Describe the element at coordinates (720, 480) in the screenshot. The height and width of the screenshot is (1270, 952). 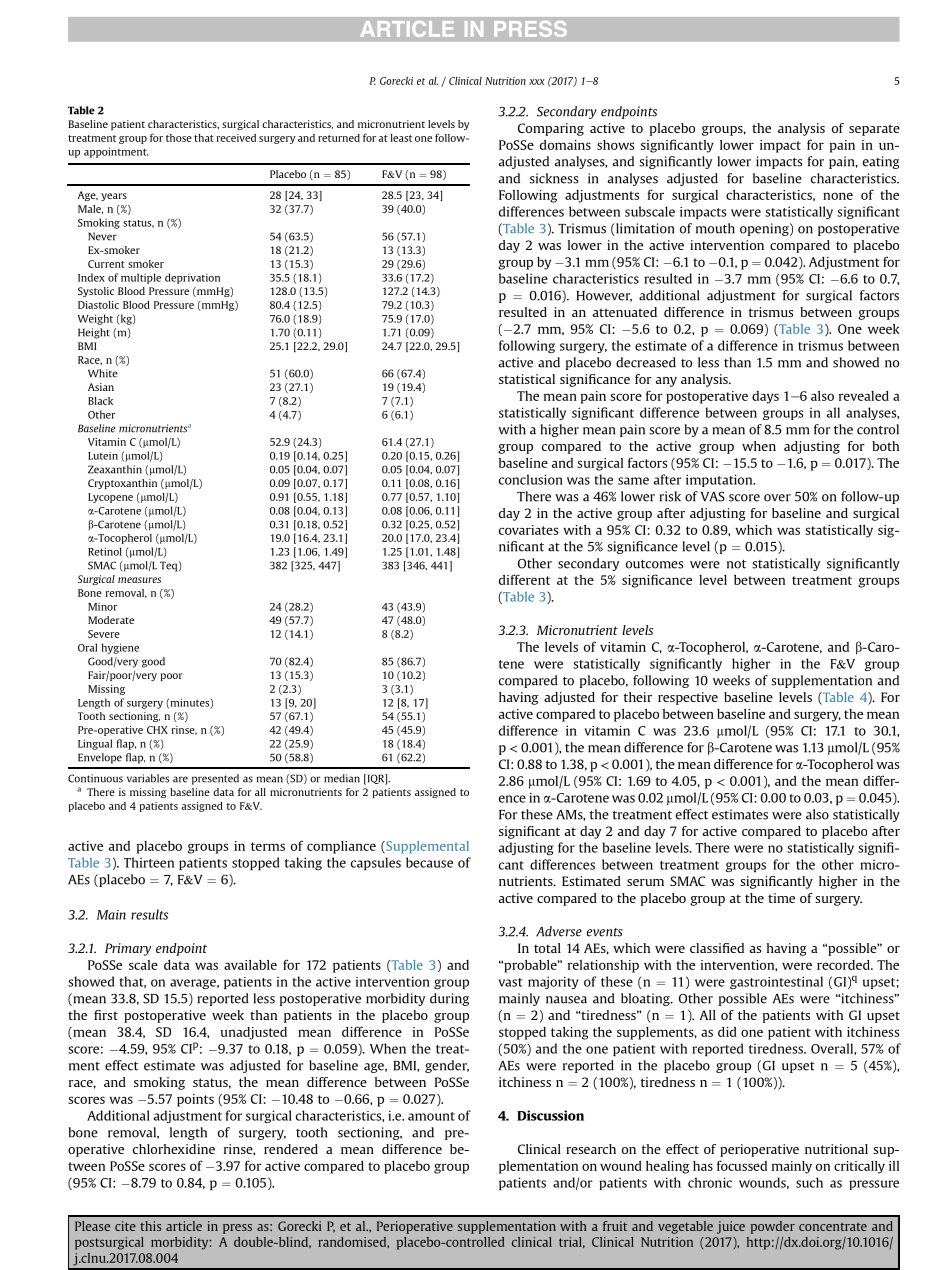
I see `imputation` at that location.
